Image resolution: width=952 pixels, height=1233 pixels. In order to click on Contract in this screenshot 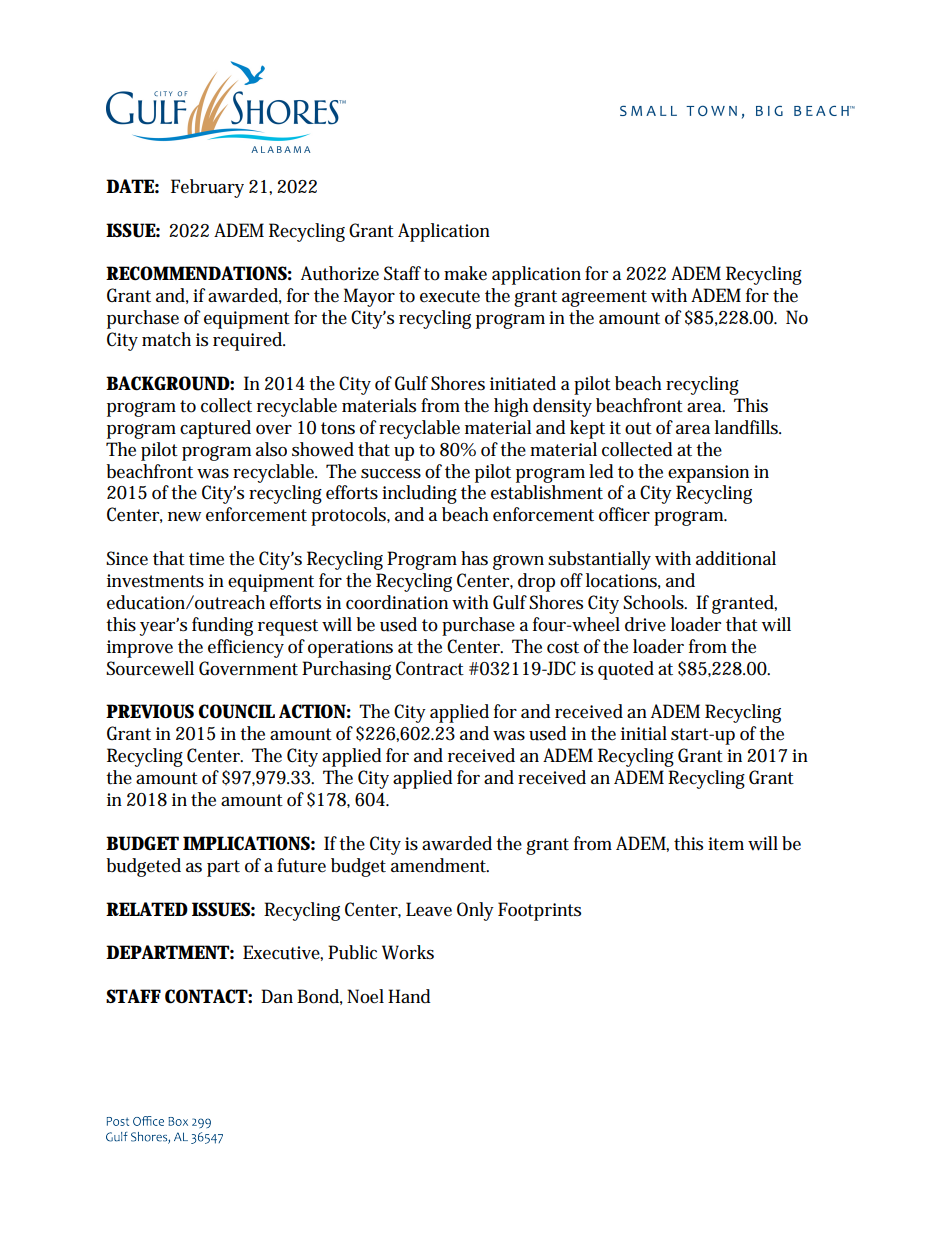, I will do `click(430, 668)`.
